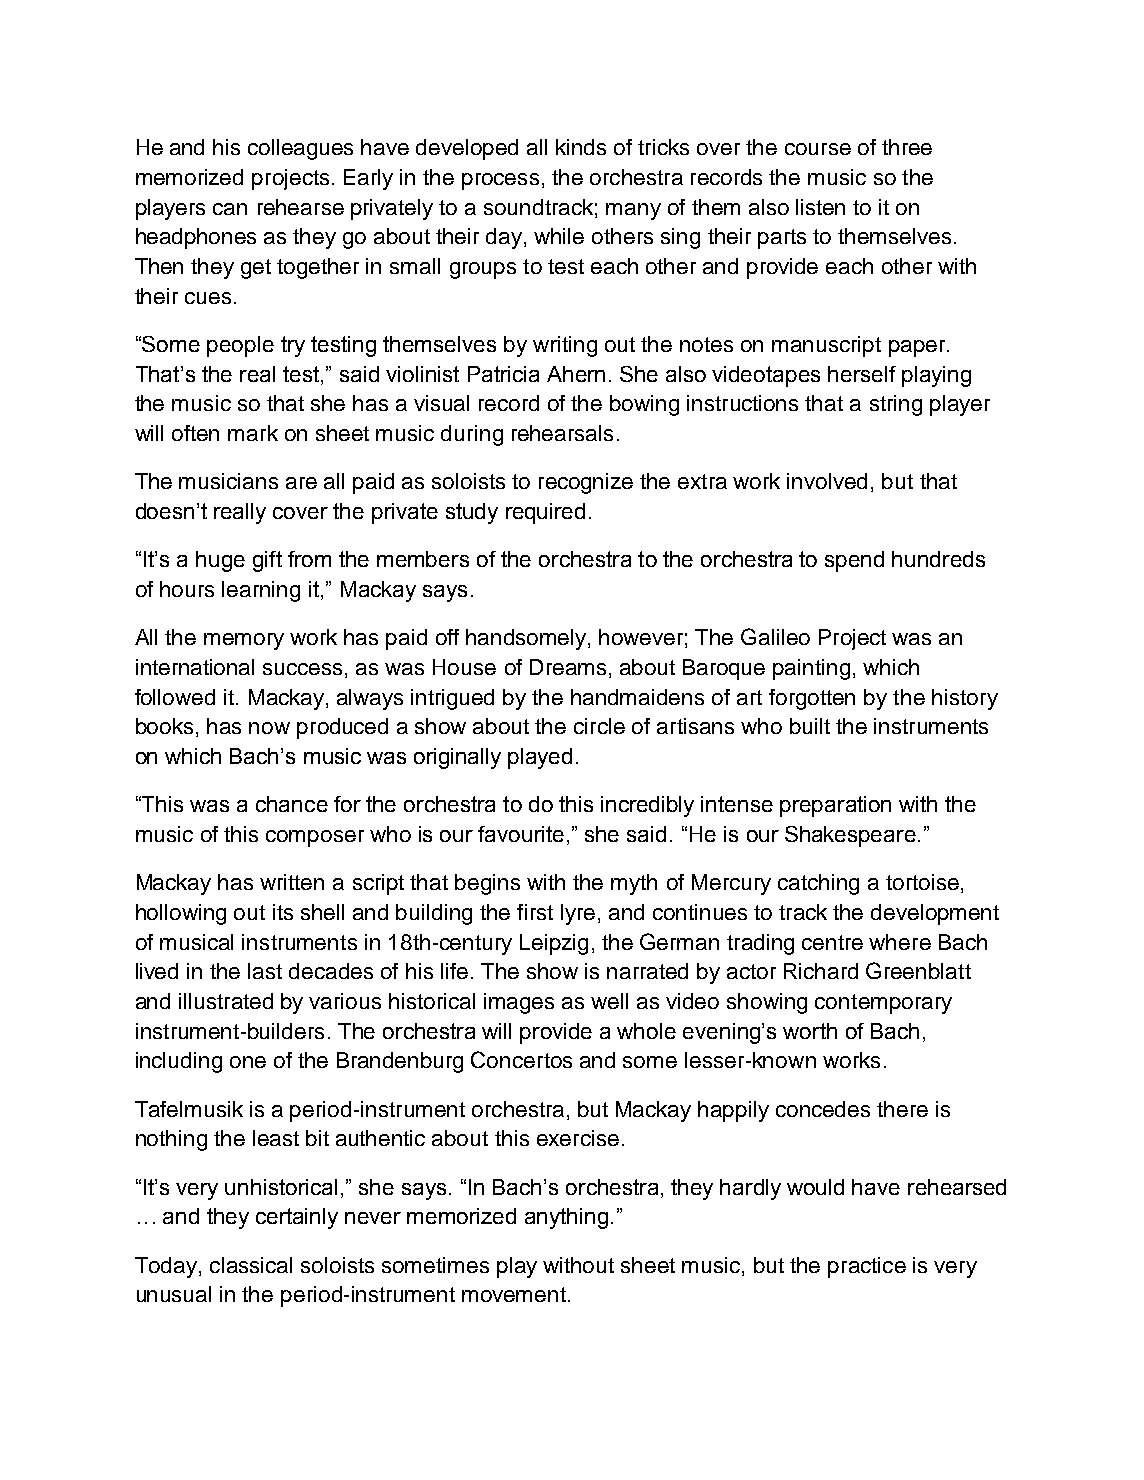 This screenshot has width=1144, height=1480. I want to click on kinds, so click(581, 147).
